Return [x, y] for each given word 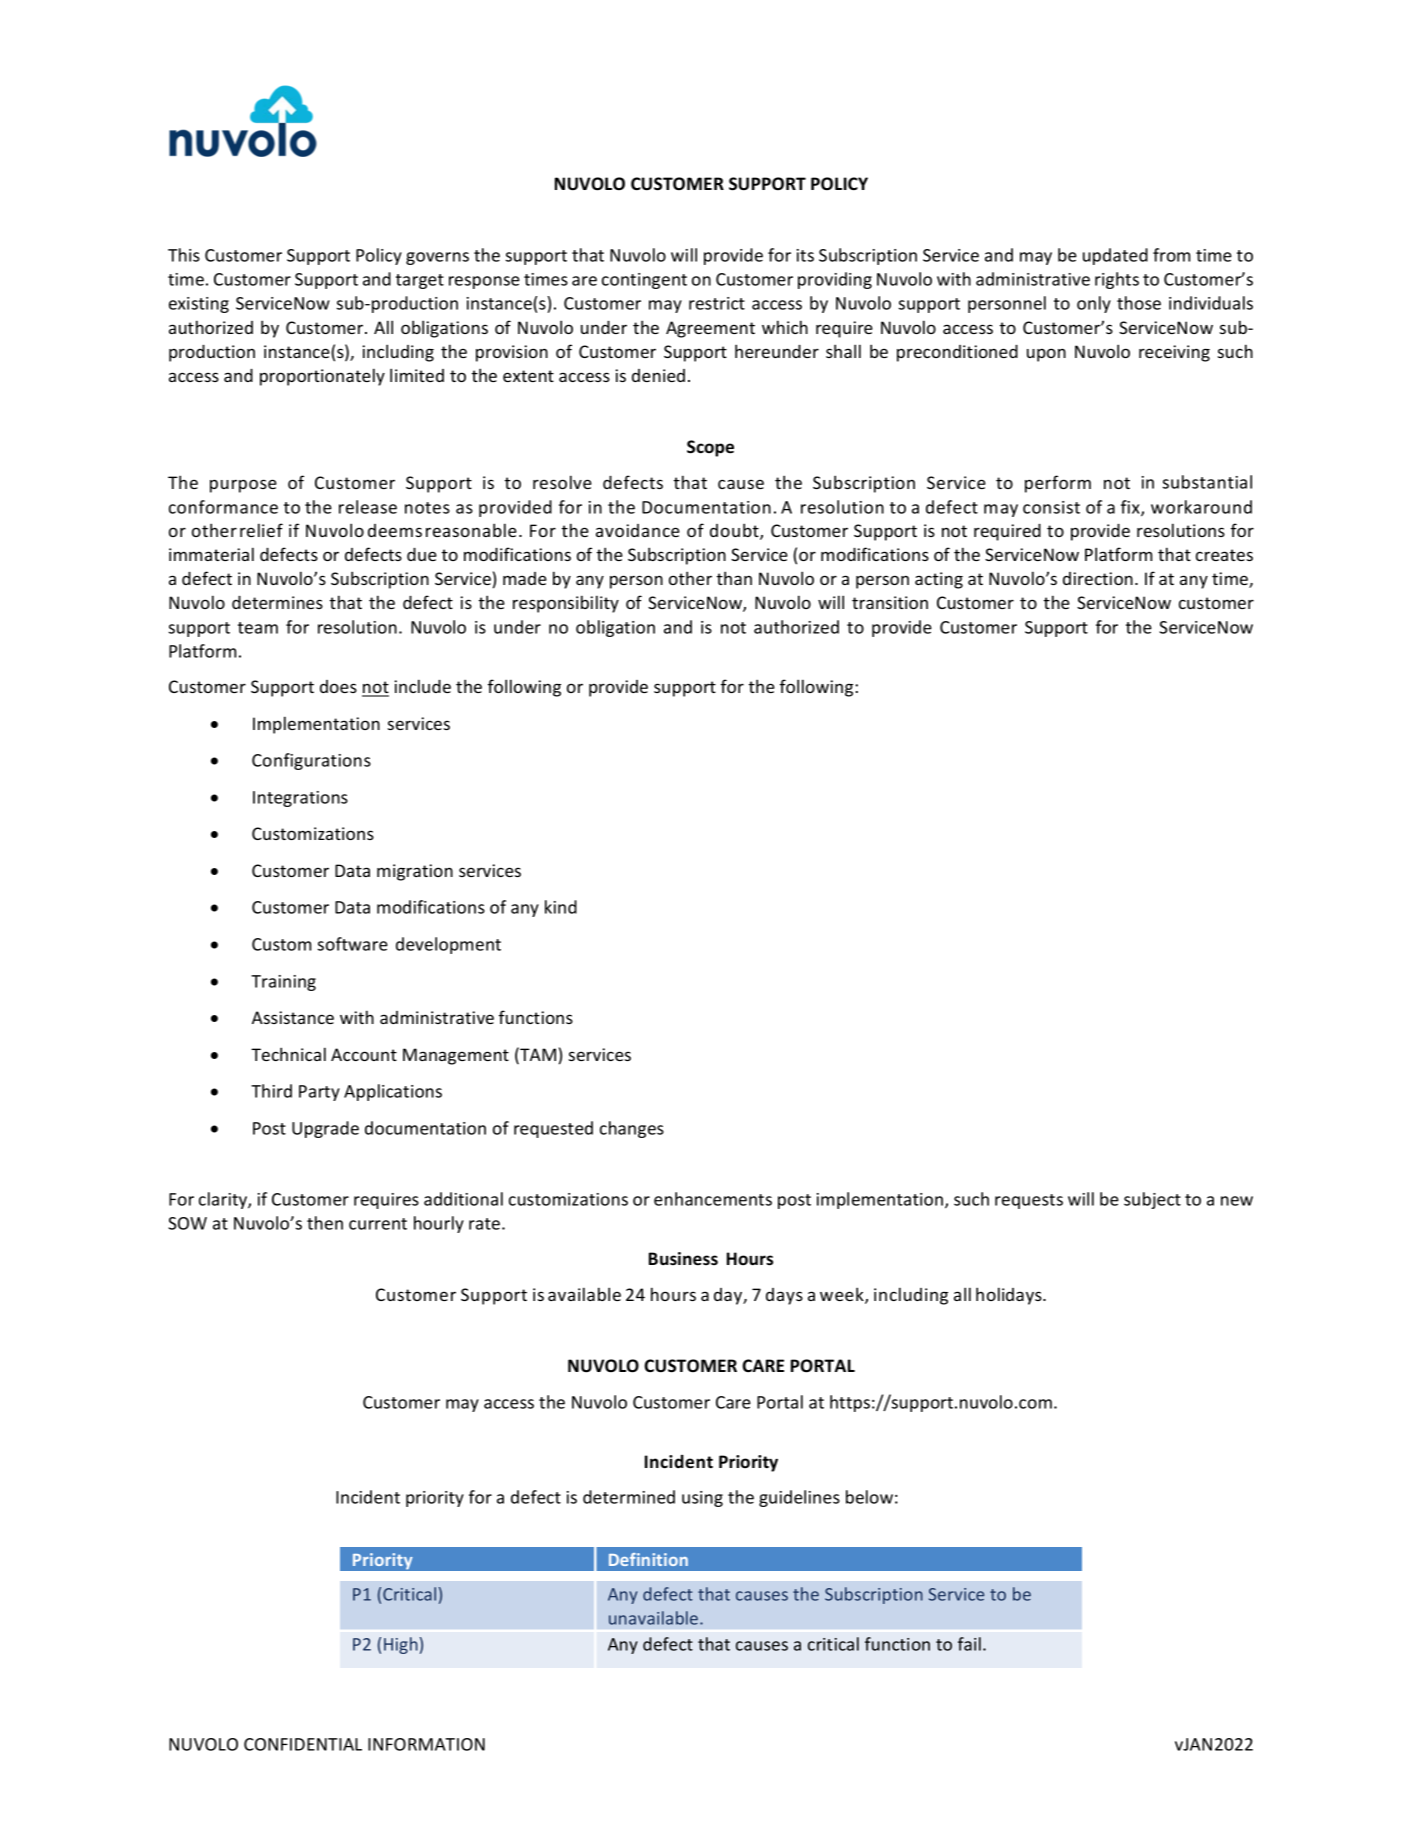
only [1094, 304]
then [325, 1223]
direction [1098, 578]
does [338, 686]
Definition [648, 1559]
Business [683, 1259]
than [734, 578]
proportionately [322, 377]
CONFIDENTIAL [303, 1744]
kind [561, 907]
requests [1029, 1201]
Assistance [293, 1017]
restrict [717, 303]
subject [1152, 1200]
